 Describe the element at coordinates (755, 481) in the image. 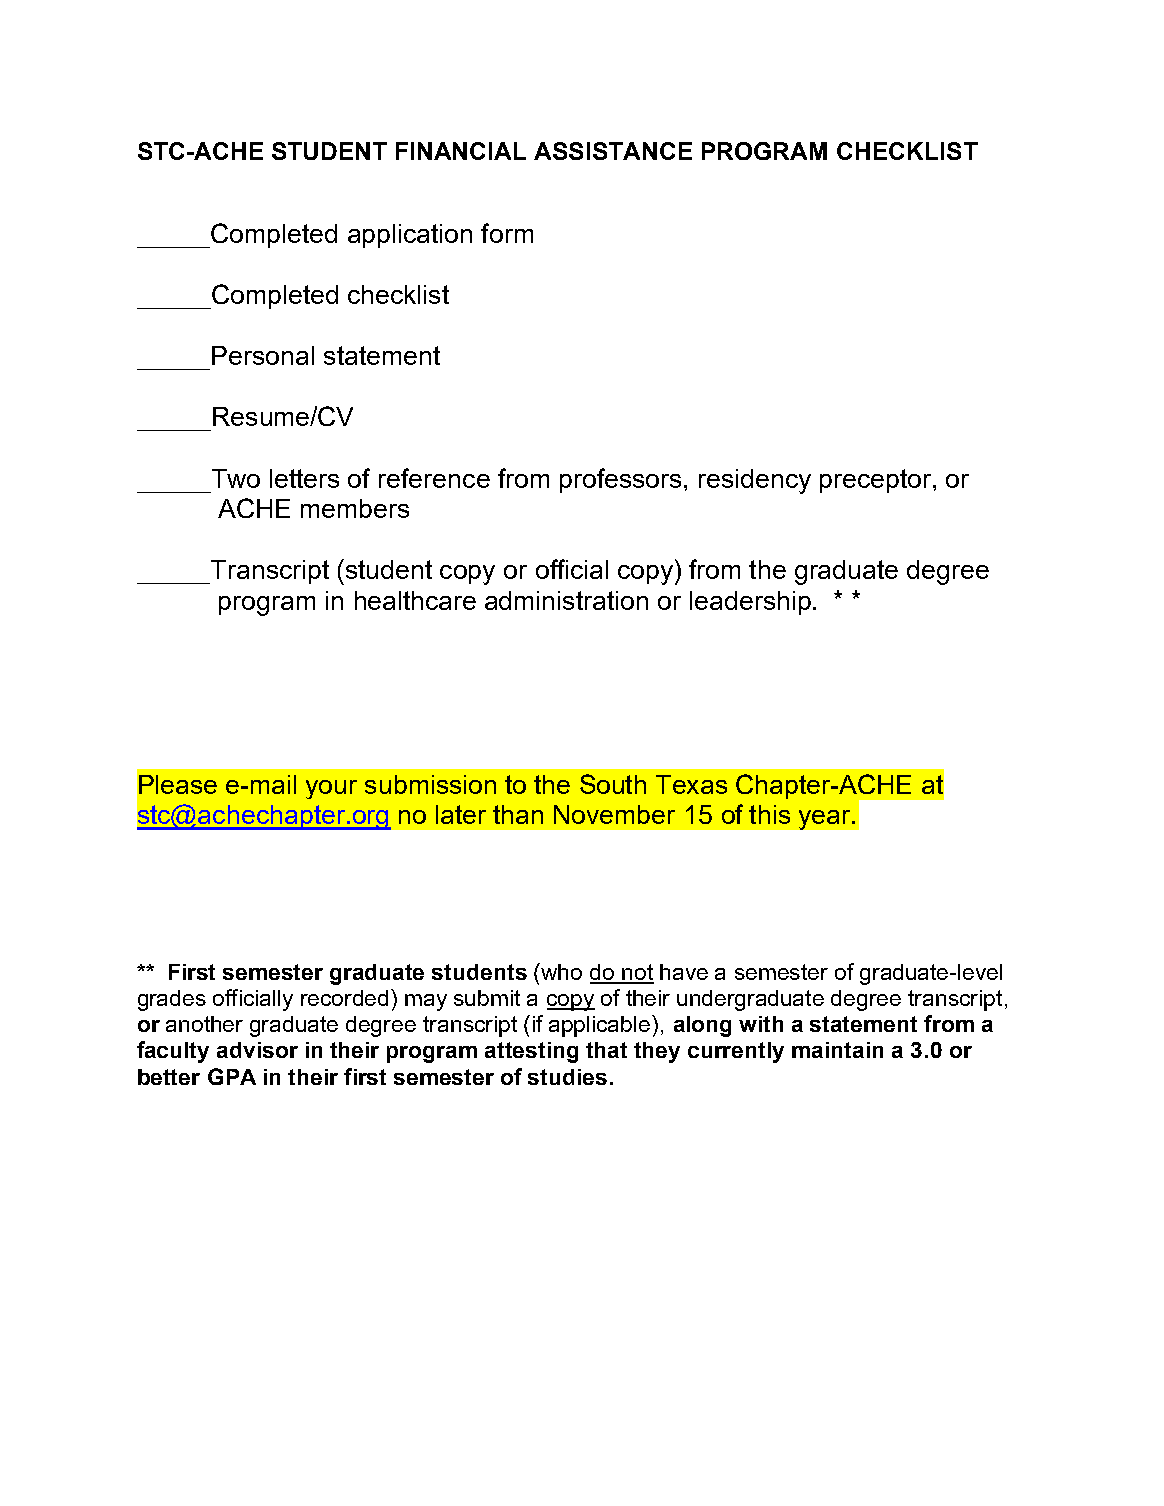

I see `residency` at that location.
